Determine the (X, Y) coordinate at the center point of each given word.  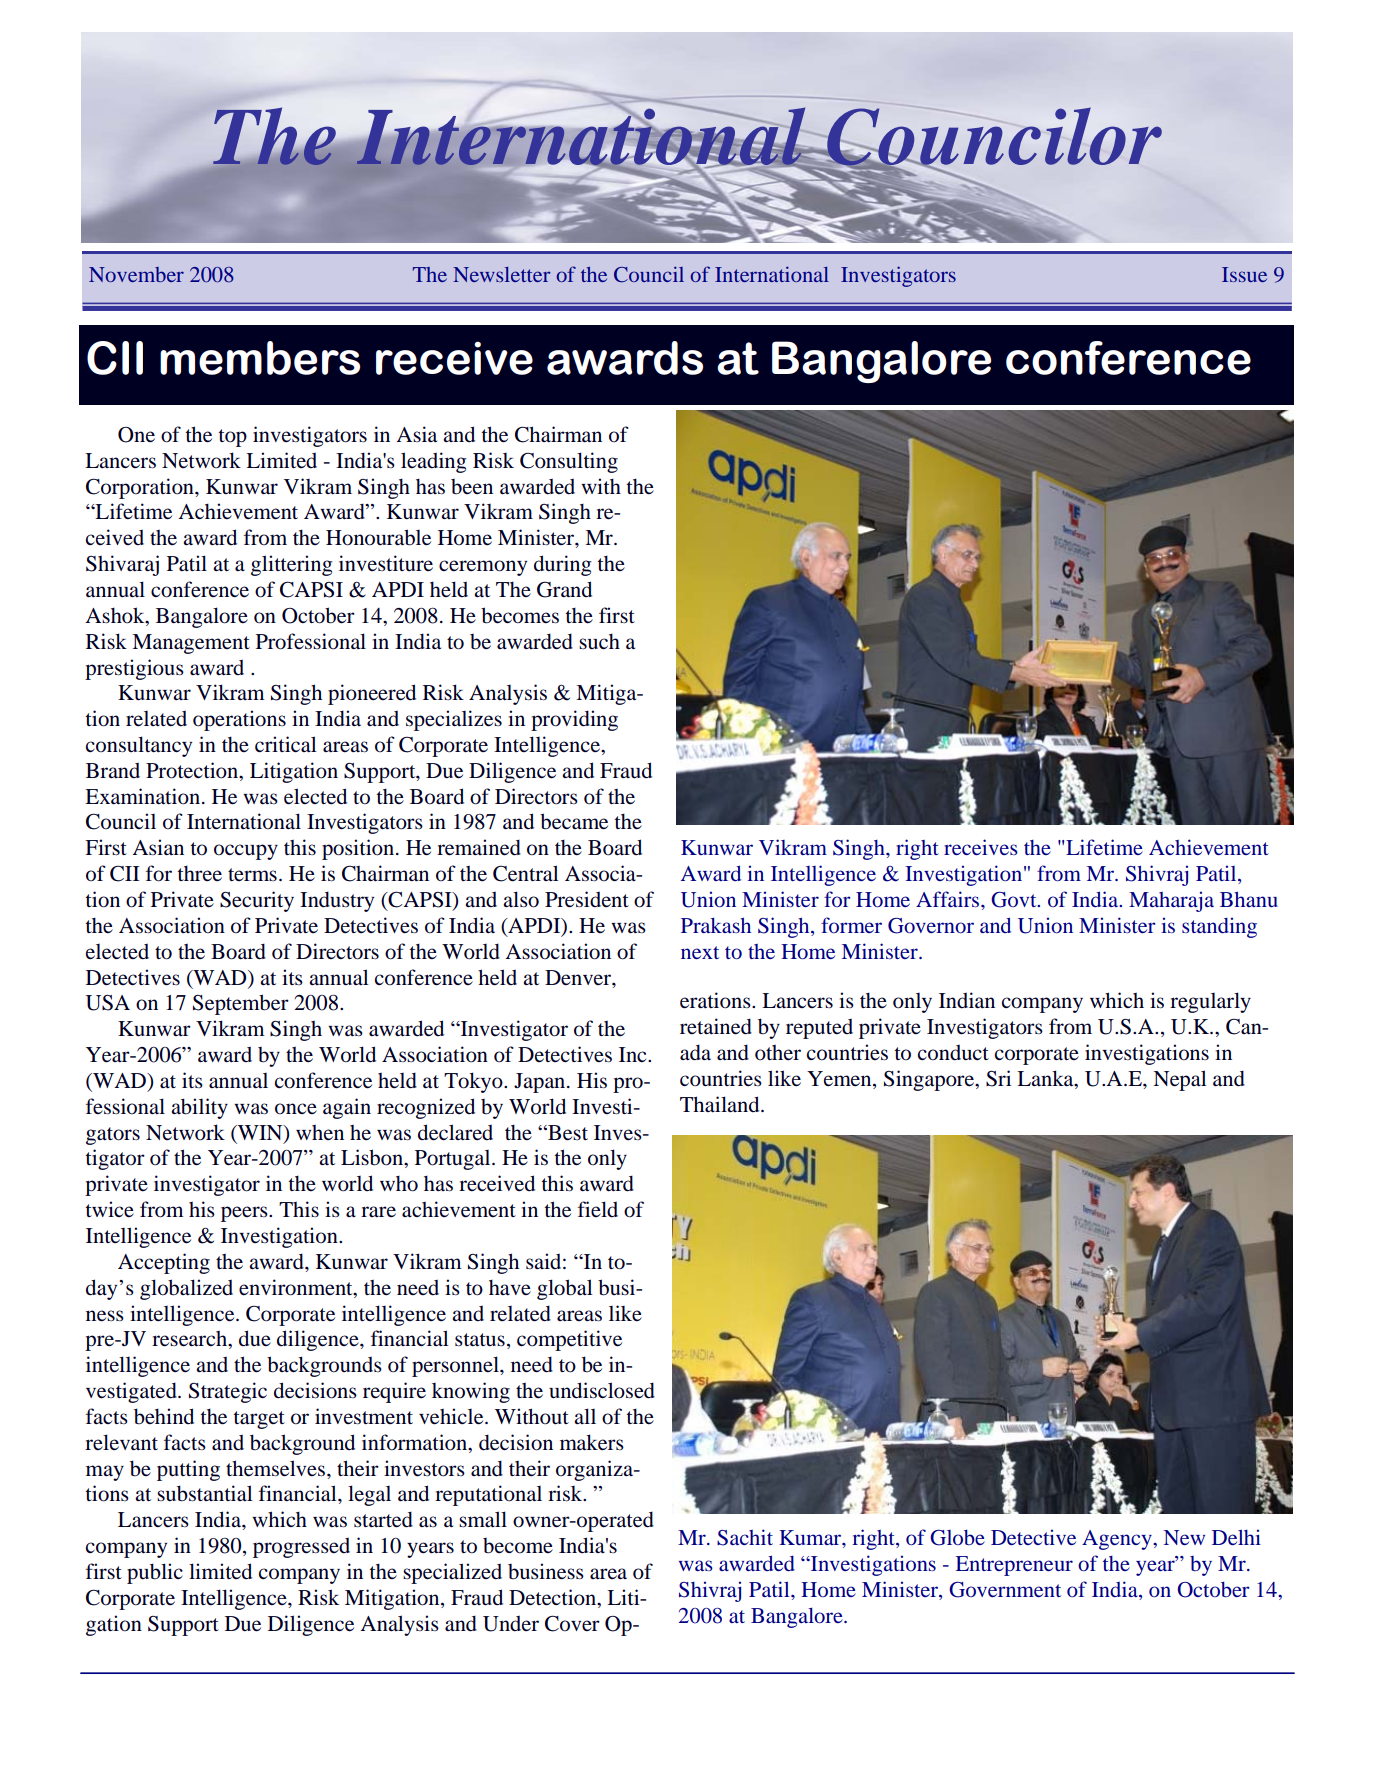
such (599, 642)
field (598, 1209)
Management (191, 644)
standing (1219, 927)
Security (257, 901)
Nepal (1180, 1080)
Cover (572, 1623)
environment (297, 1287)
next (700, 952)
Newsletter (501, 274)
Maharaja (1171, 901)
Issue (1244, 274)
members (260, 358)
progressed (301, 1548)
